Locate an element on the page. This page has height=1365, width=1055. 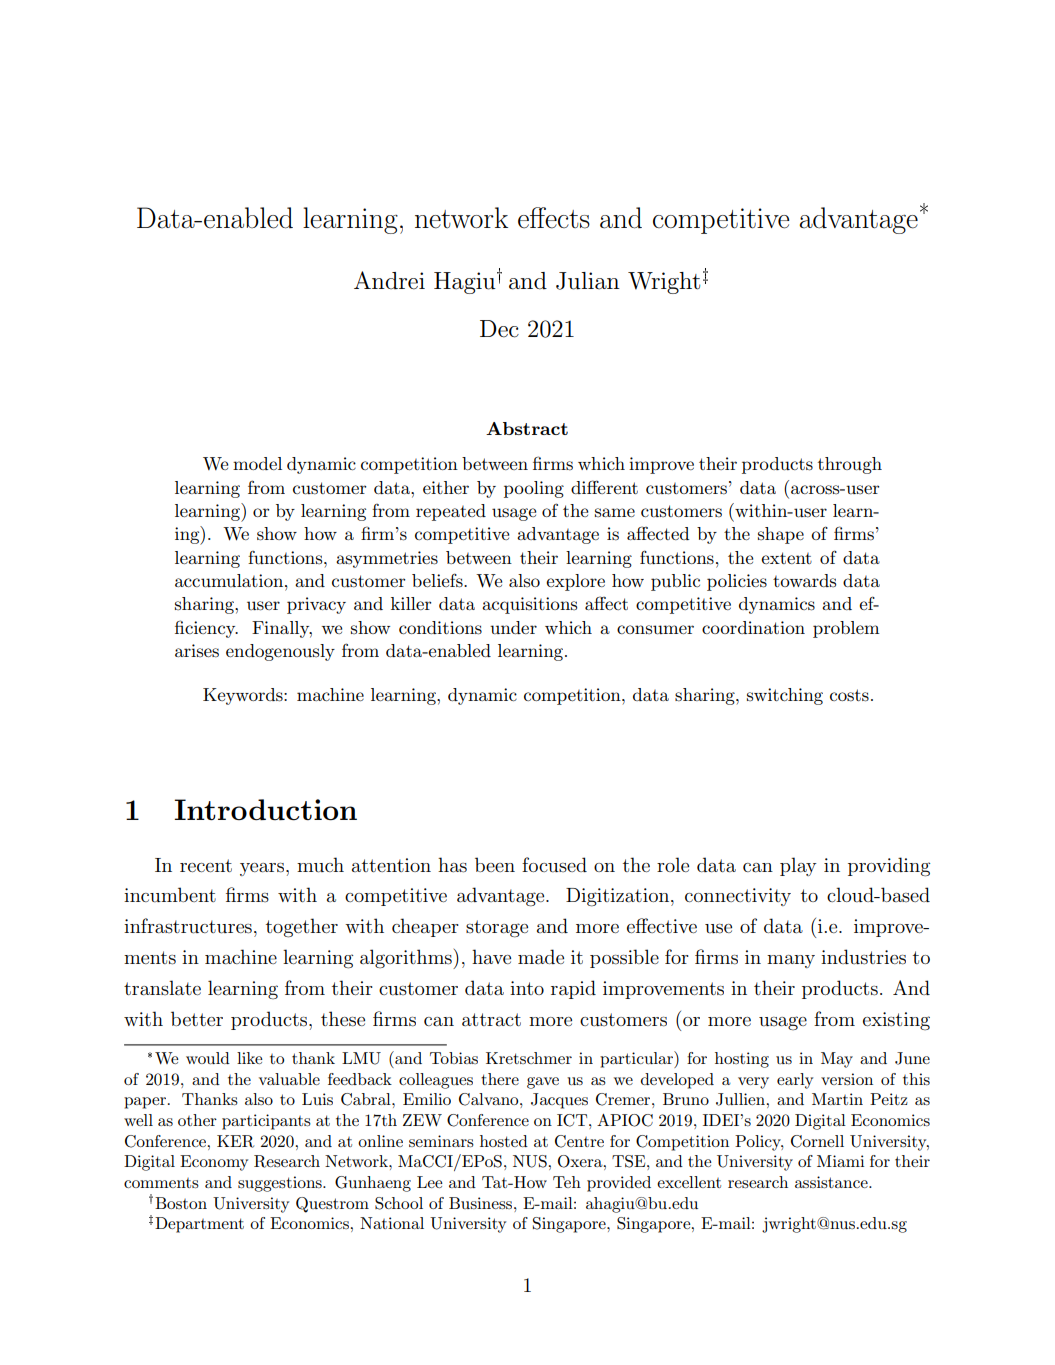
infrastructures is located at coordinates (188, 926).
